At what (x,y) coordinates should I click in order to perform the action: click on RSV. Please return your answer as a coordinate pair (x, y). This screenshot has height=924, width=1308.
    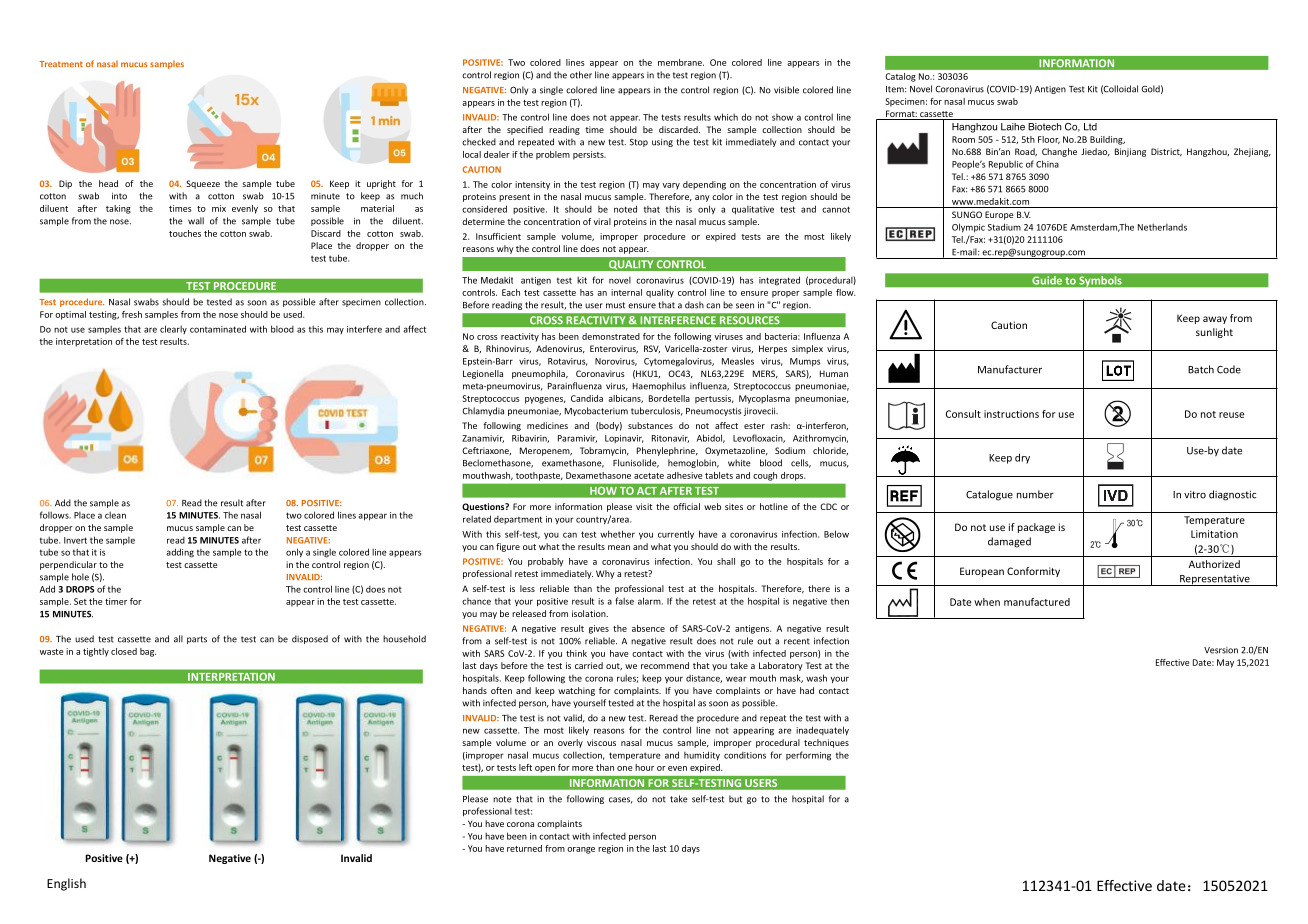
    Looking at the image, I should click on (652, 349).
